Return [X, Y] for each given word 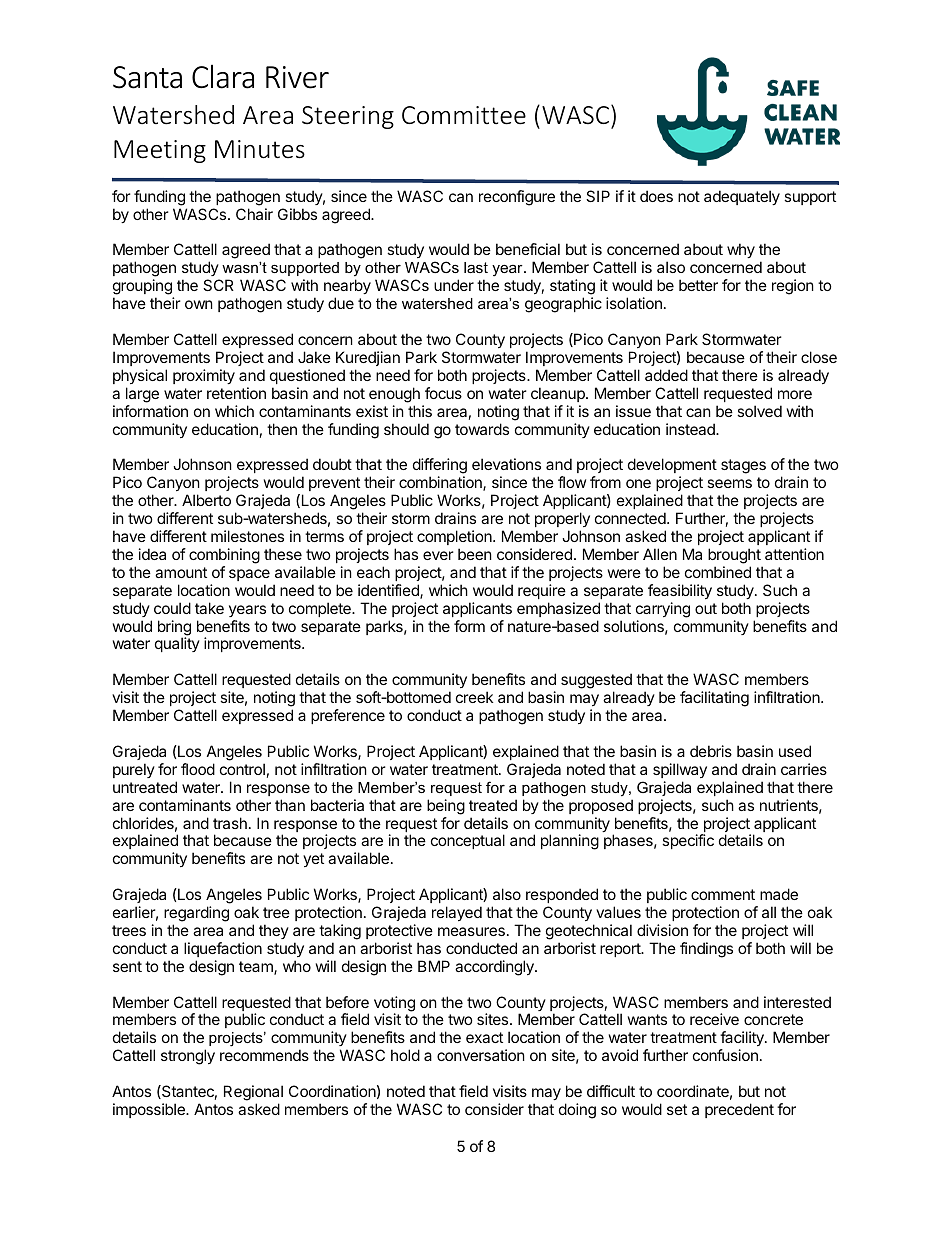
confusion [725, 1055]
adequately [742, 197]
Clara [223, 76]
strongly [188, 1057]
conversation [481, 1055]
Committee [464, 115]
